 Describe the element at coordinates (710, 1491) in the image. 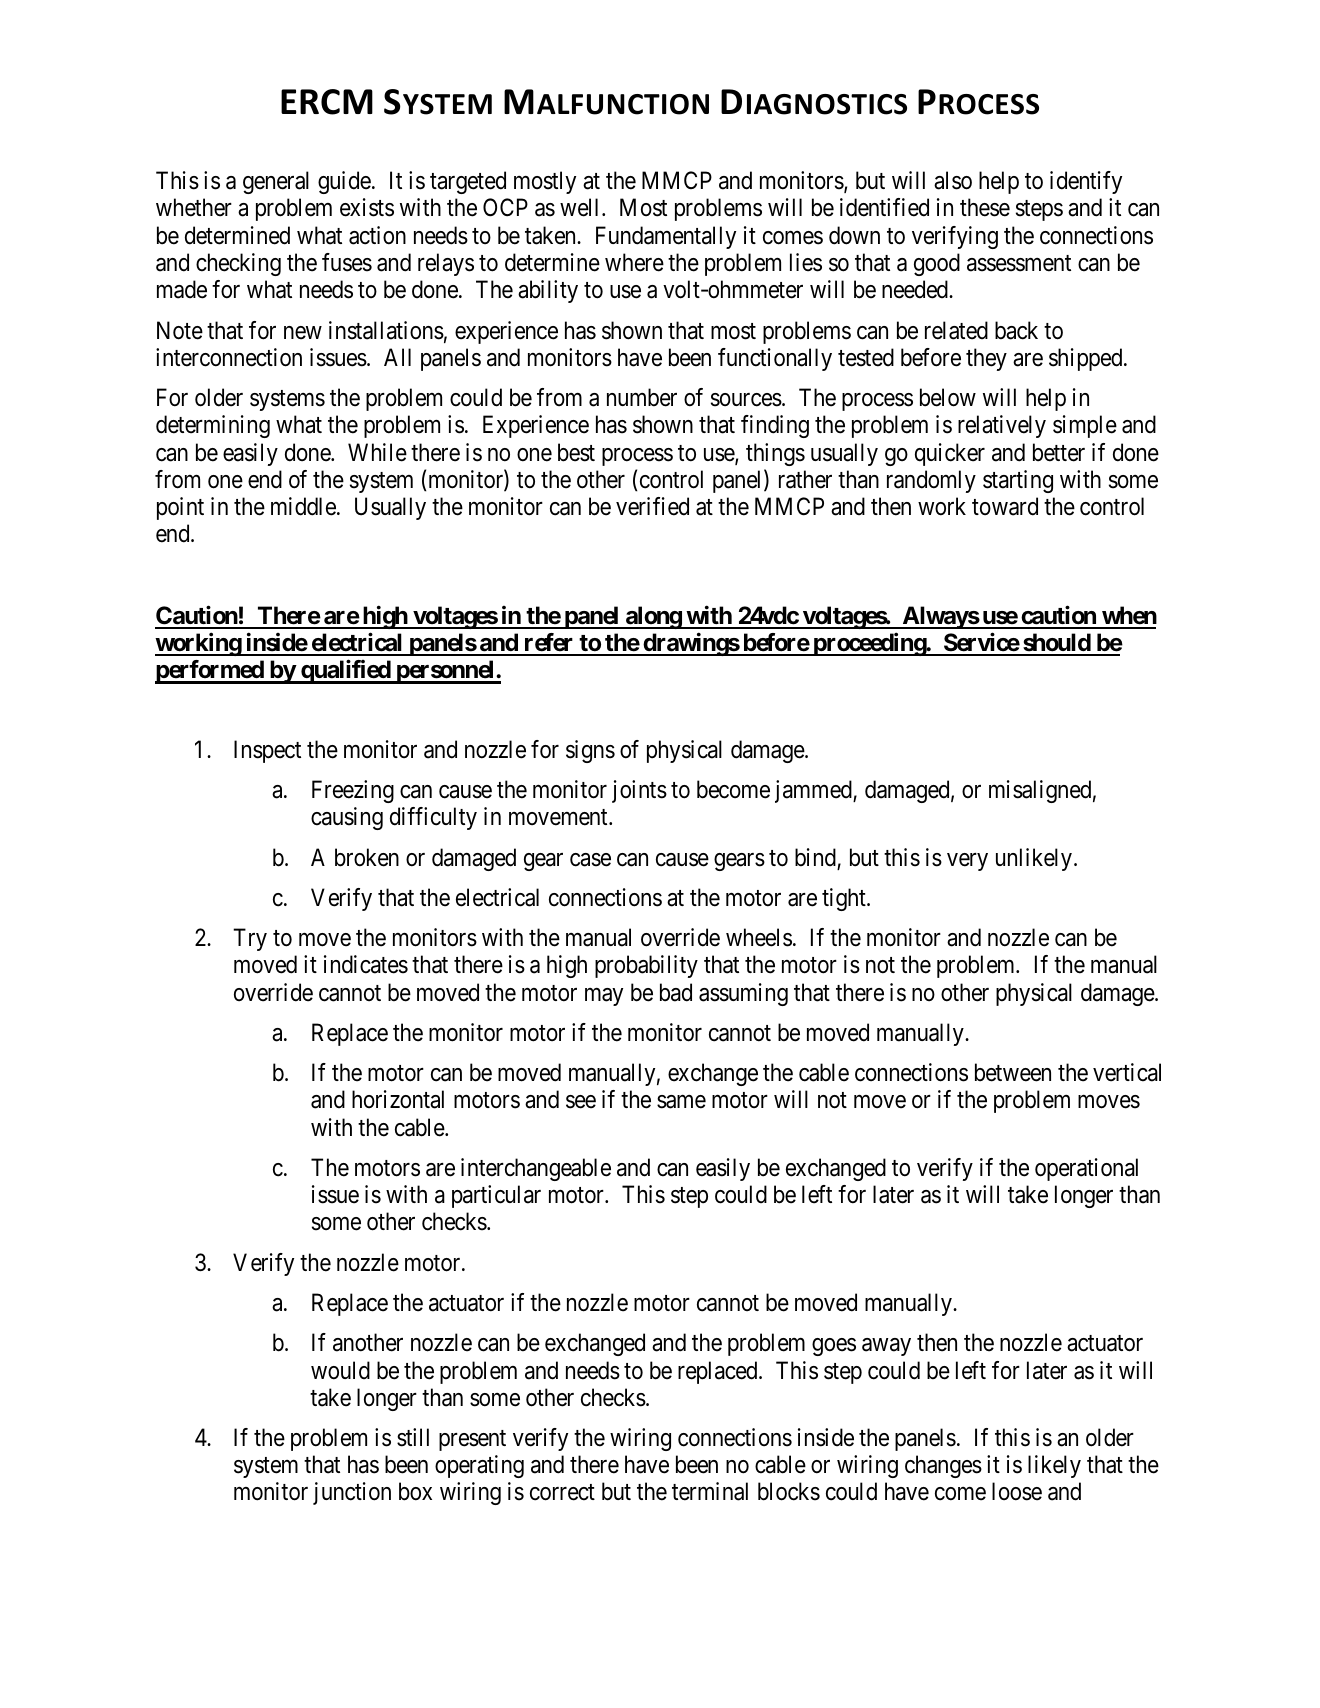

I see `terminal` at that location.
